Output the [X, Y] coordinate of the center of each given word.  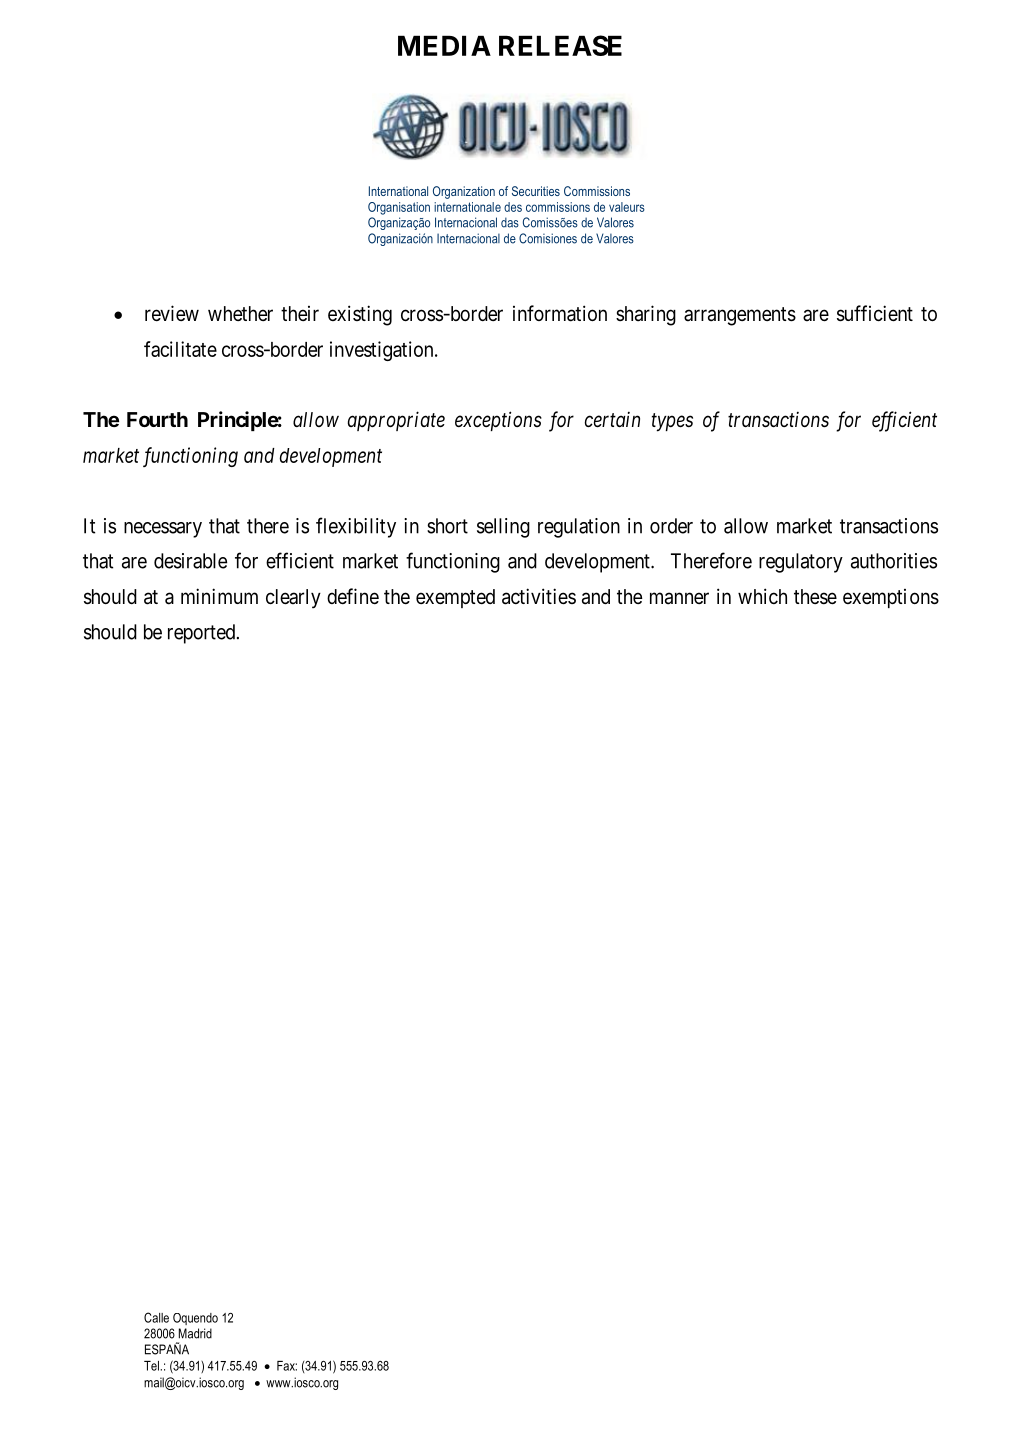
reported [203, 634]
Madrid [195, 1333]
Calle [156, 1317]
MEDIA [444, 45]
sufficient [875, 313]
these [815, 597]
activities [539, 596]
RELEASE [560, 45]
